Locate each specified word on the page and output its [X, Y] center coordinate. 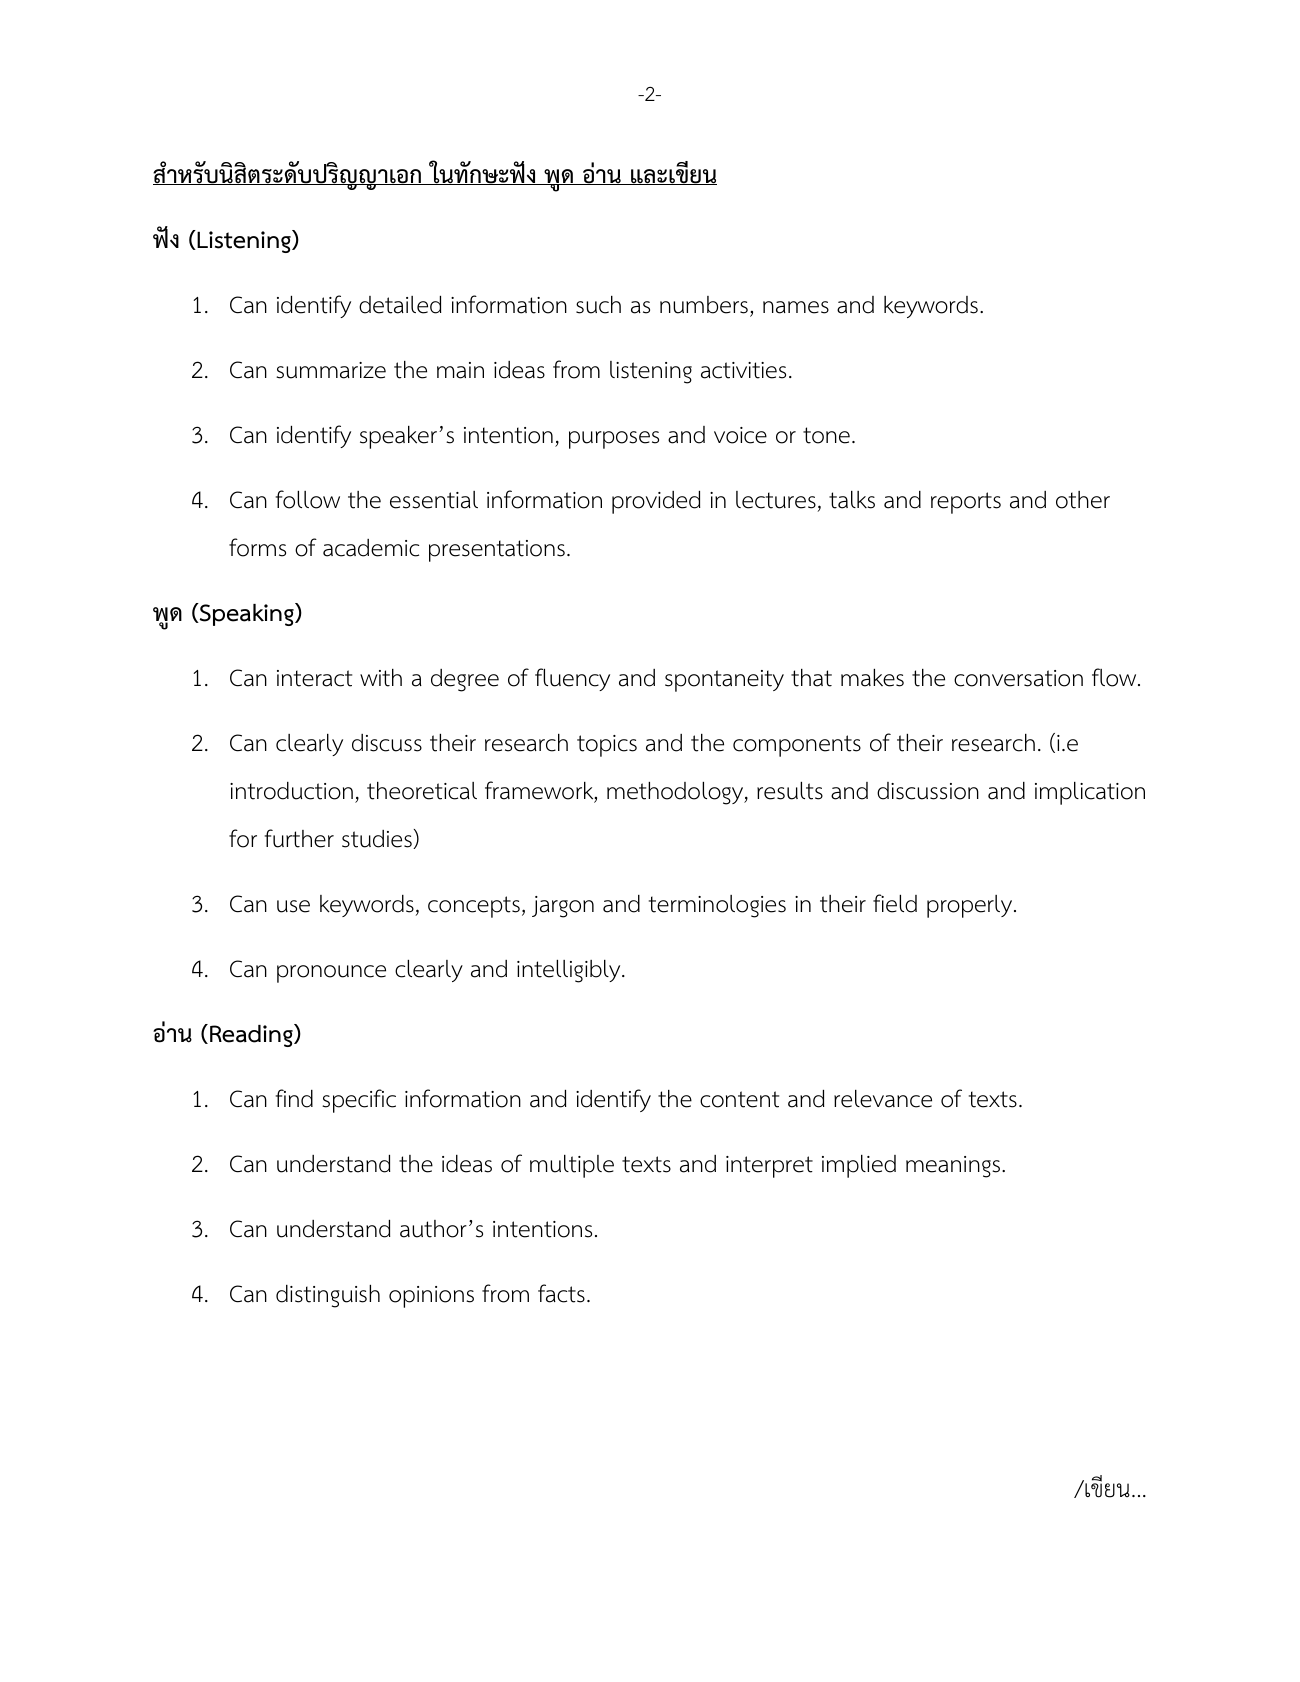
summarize [331, 370]
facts [561, 1293]
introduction [291, 791]
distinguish [328, 1296]
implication [1090, 793]
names [796, 307]
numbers [704, 305]
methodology [676, 793]
